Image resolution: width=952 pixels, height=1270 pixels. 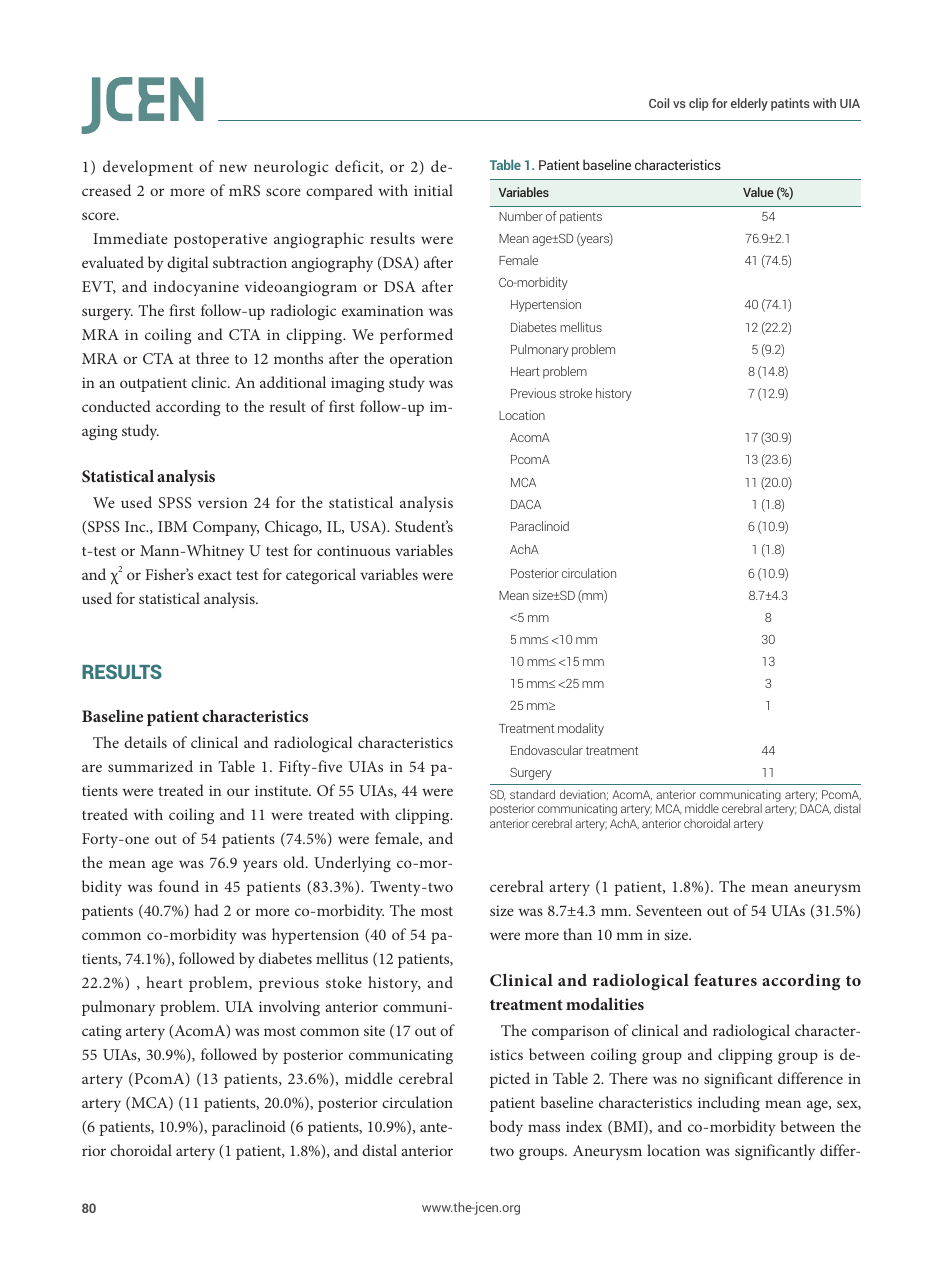 What do you see at coordinates (148, 168) in the screenshot?
I see `development` at bounding box center [148, 168].
